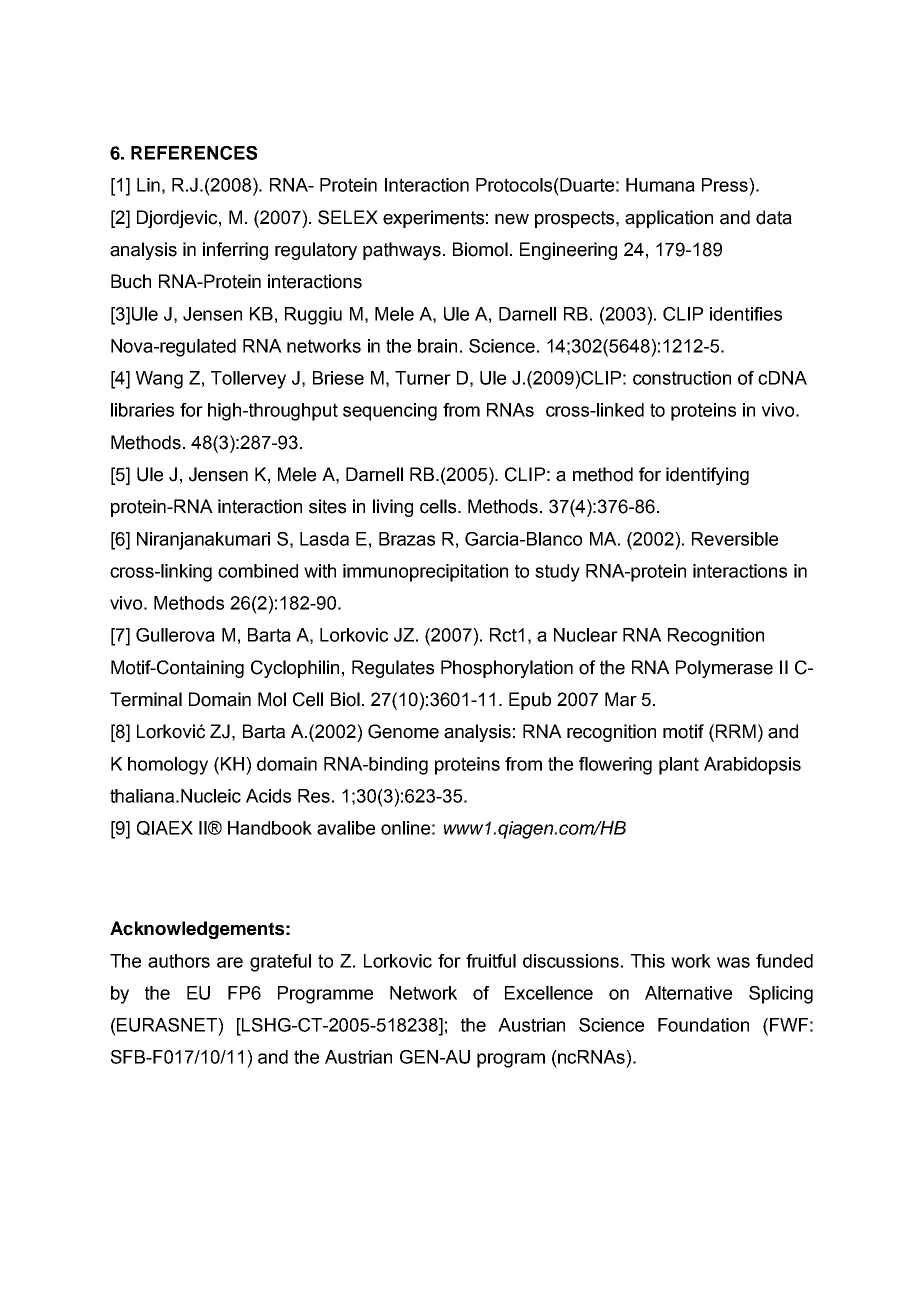 The width and height of the screenshot is (924, 1308). I want to click on Wang, so click(159, 380).
